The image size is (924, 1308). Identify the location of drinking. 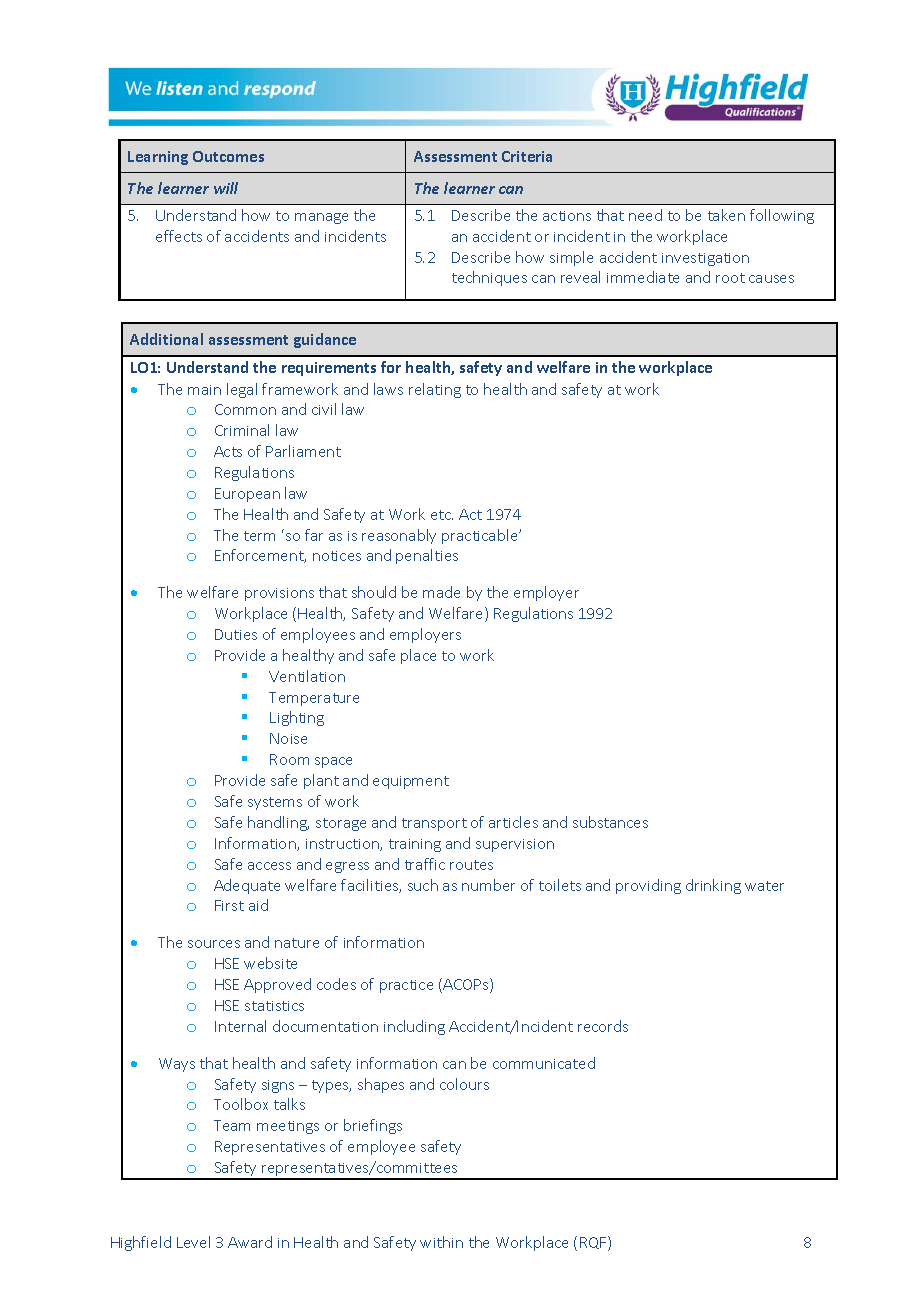
(713, 886).
